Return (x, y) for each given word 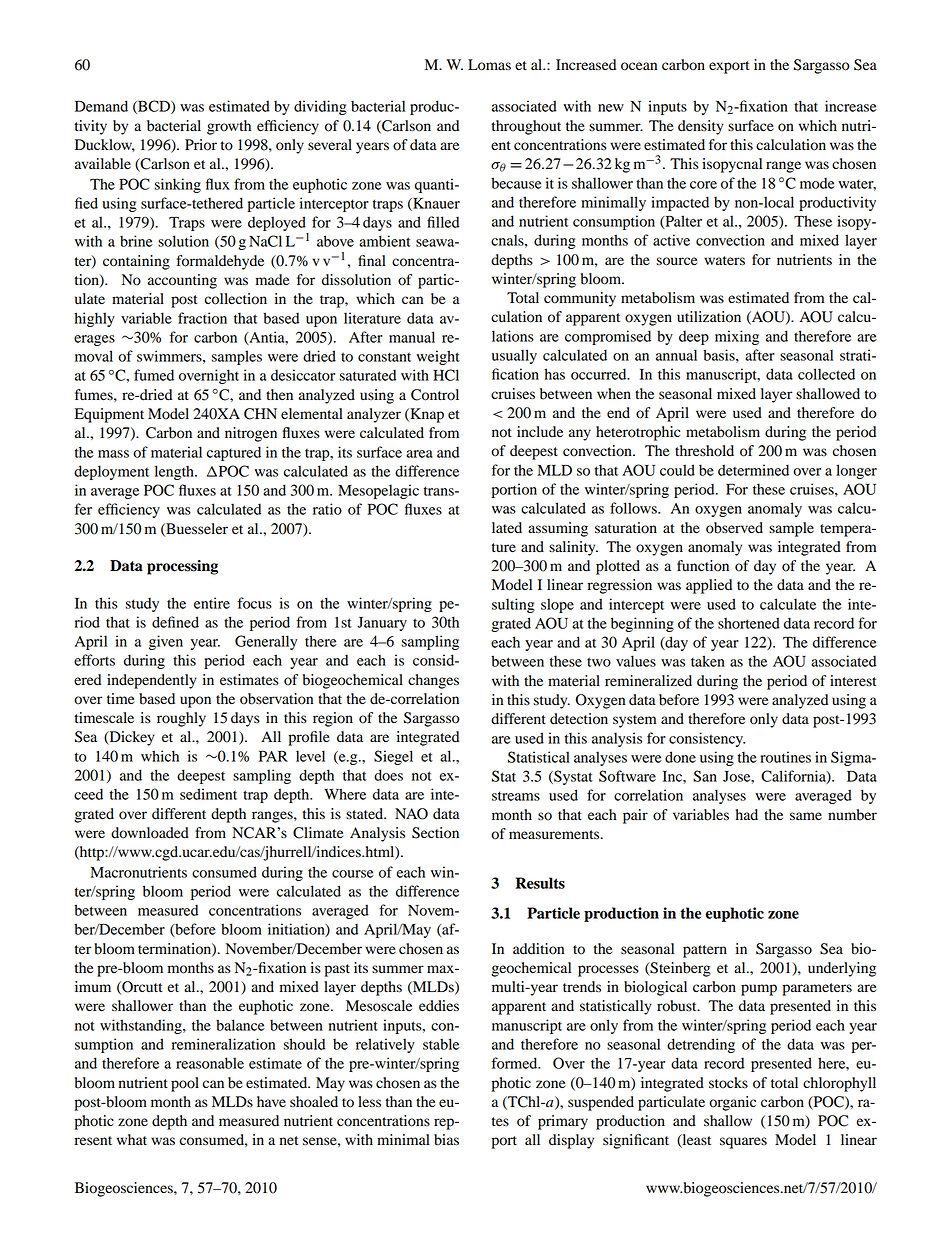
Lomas (489, 65)
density (701, 127)
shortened (749, 623)
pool (185, 1084)
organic (732, 1103)
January (382, 624)
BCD (154, 107)
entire (212, 603)
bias (446, 1140)
